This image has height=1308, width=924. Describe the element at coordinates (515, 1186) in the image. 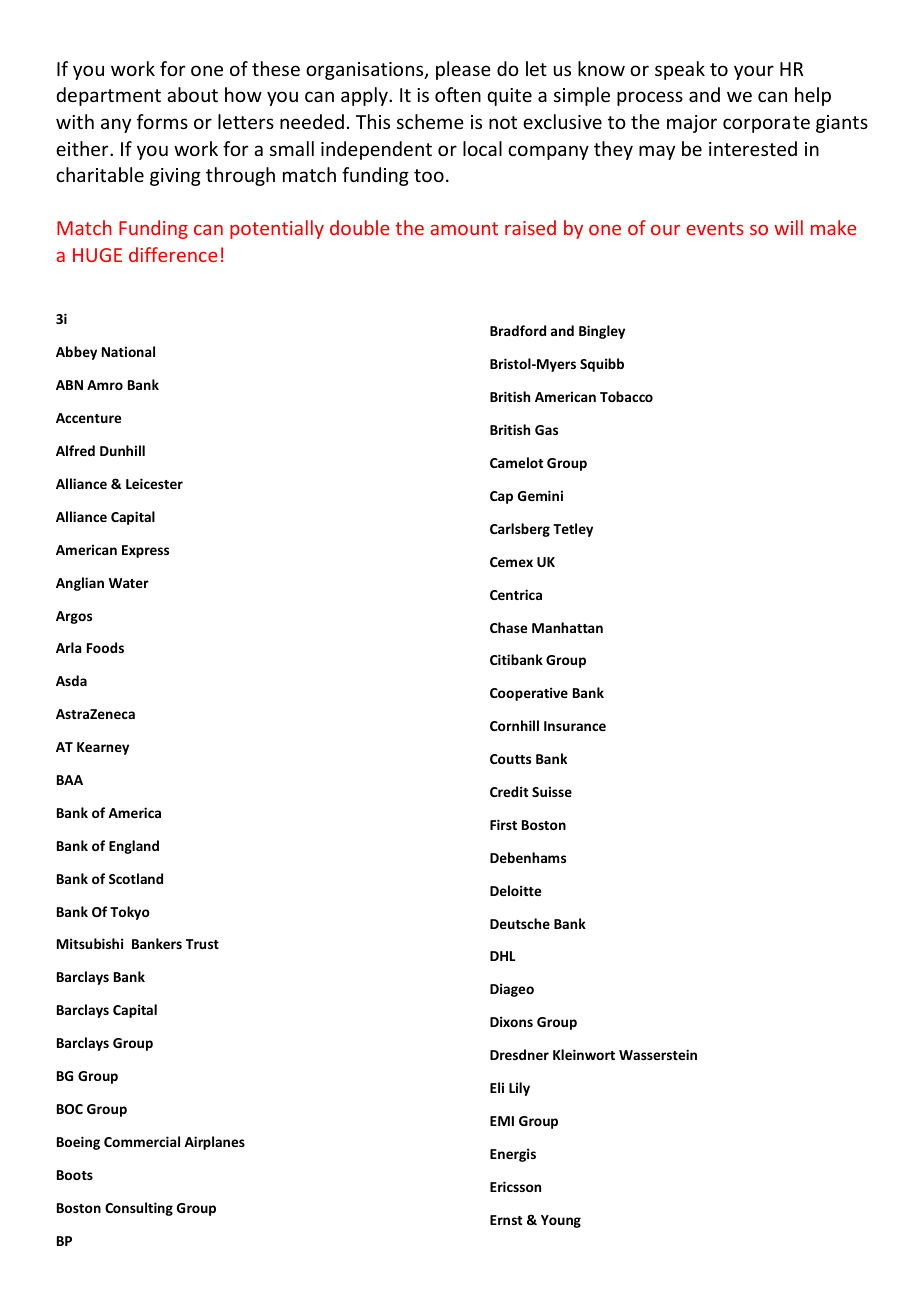

I see `Ericsson` at that location.
